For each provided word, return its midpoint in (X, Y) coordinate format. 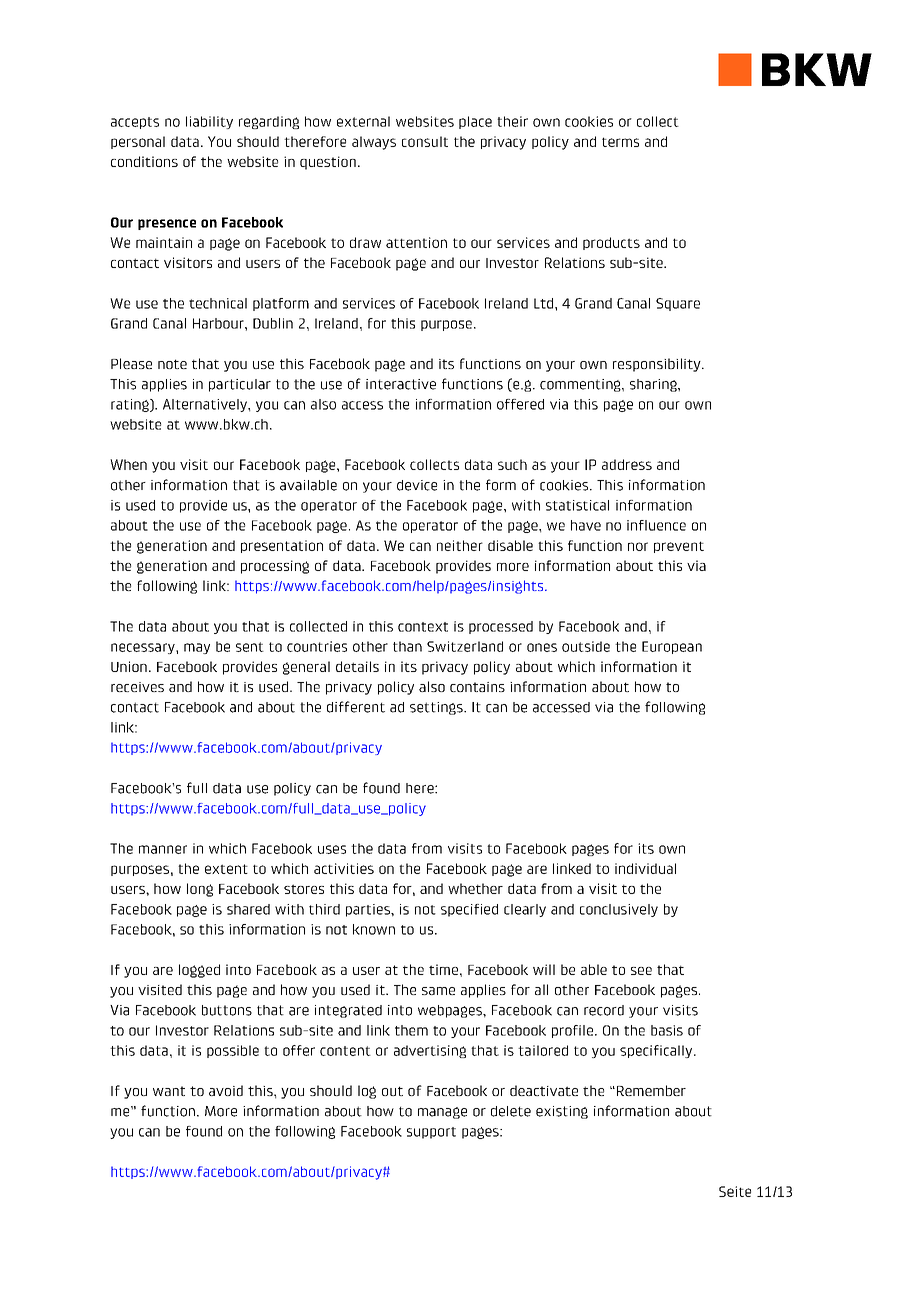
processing (275, 567)
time (443, 969)
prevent (679, 547)
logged (199, 971)
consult (425, 141)
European (672, 647)
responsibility (658, 365)
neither (460, 545)
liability (209, 122)
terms (620, 142)
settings (437, 708)
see (641, 971)
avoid (226, 1090)
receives (137, 687)
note (172, 364)
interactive (401, 384)
